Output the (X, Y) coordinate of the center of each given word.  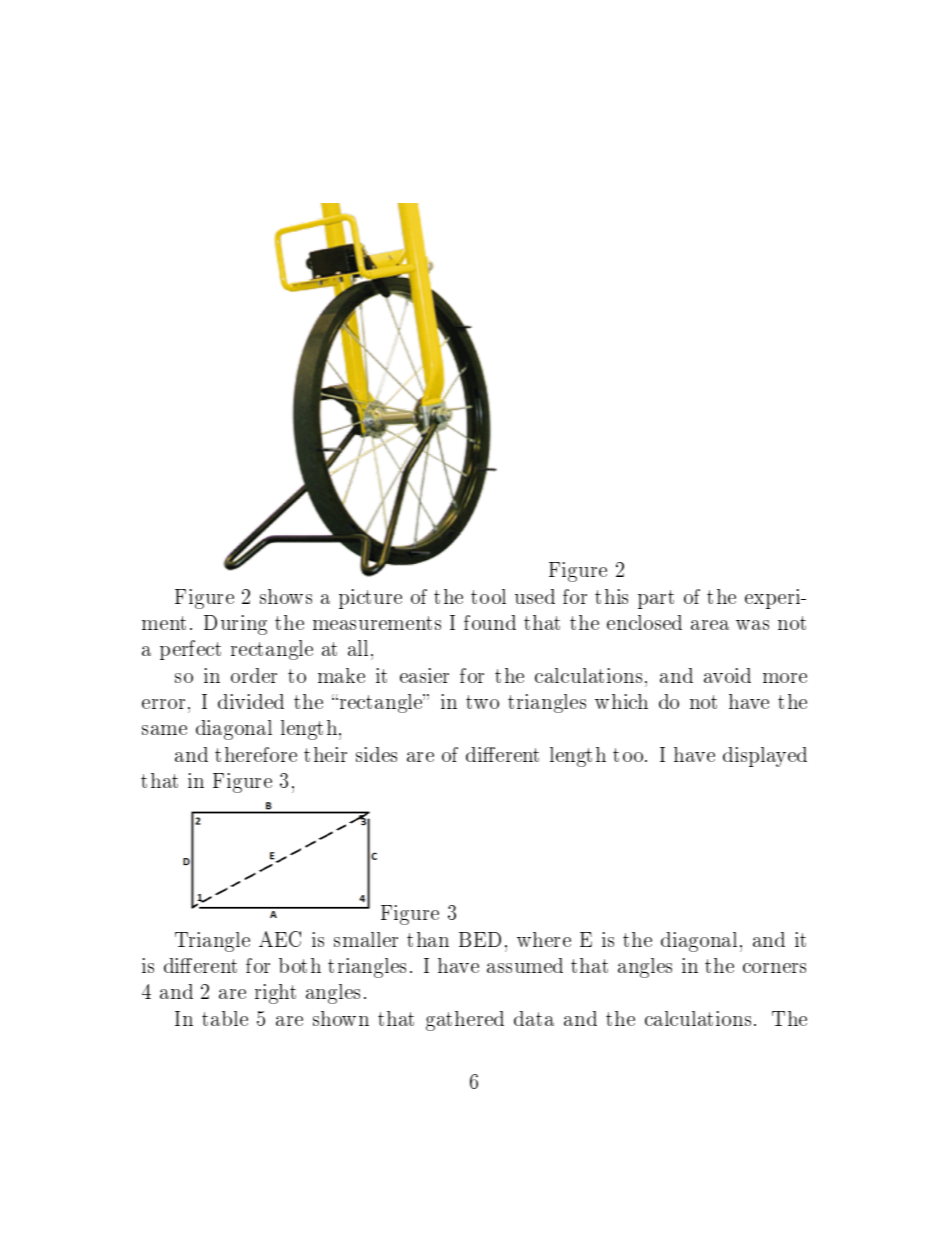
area (710, 625)
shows (286, 596)
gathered (465, 1021)
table (225, 1018)
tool (488, 596)
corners (774, 968)
